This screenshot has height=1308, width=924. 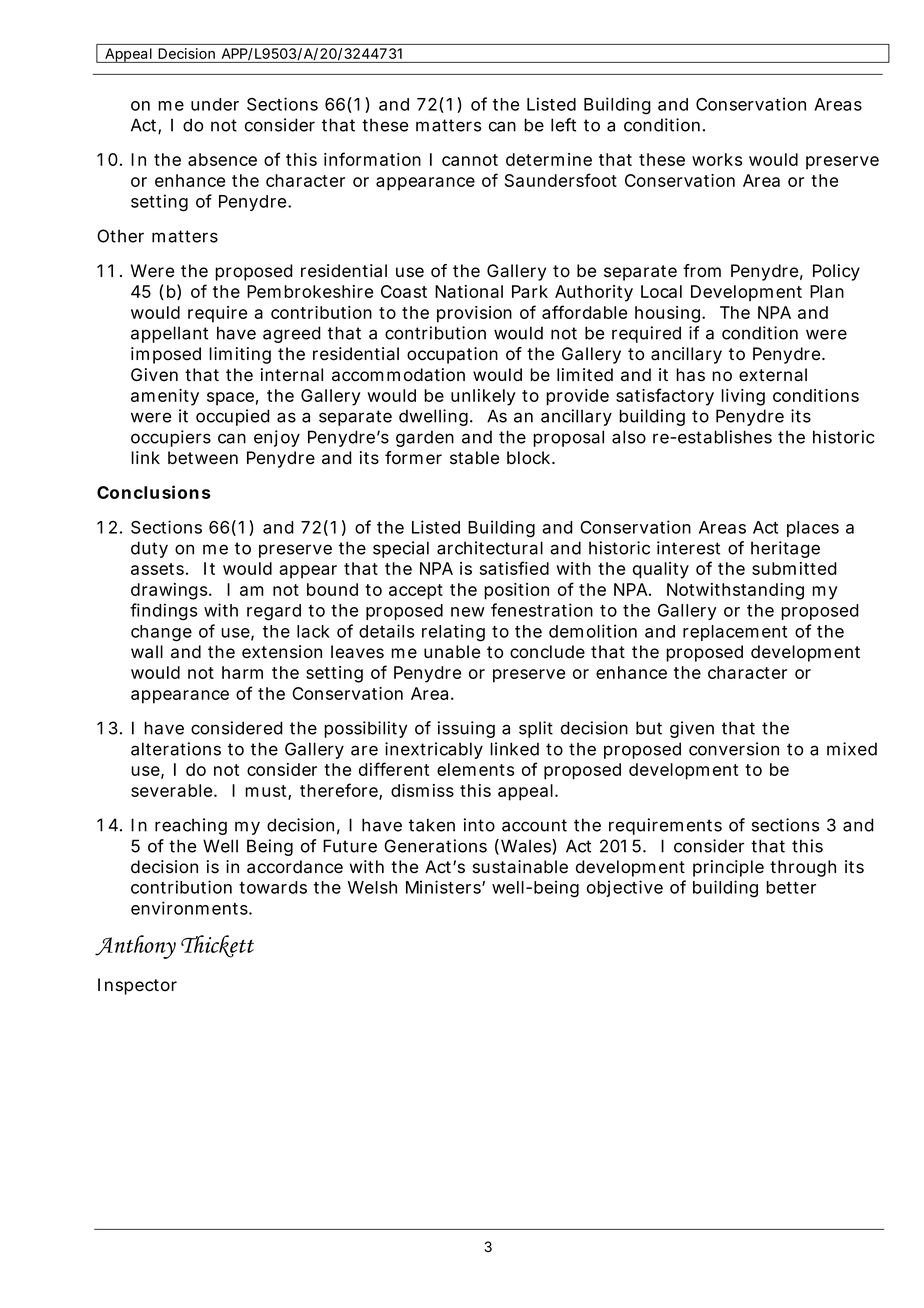 I want to click on architectural, so click(x=490, y=548).
